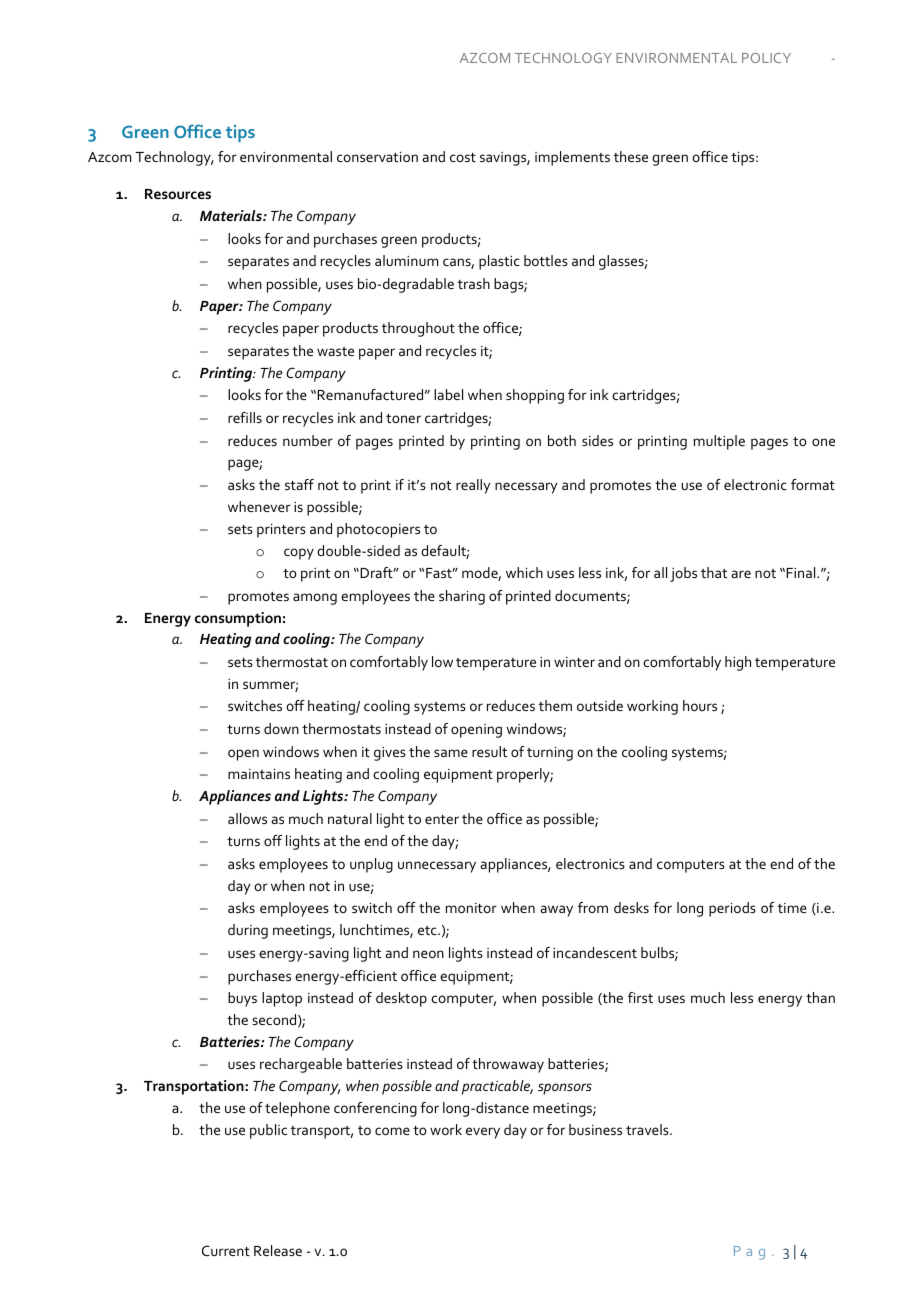  What do you see at coordinates (278, 1250) in the screenshot?
I see `Release` at bounding box center [278, 1250].
